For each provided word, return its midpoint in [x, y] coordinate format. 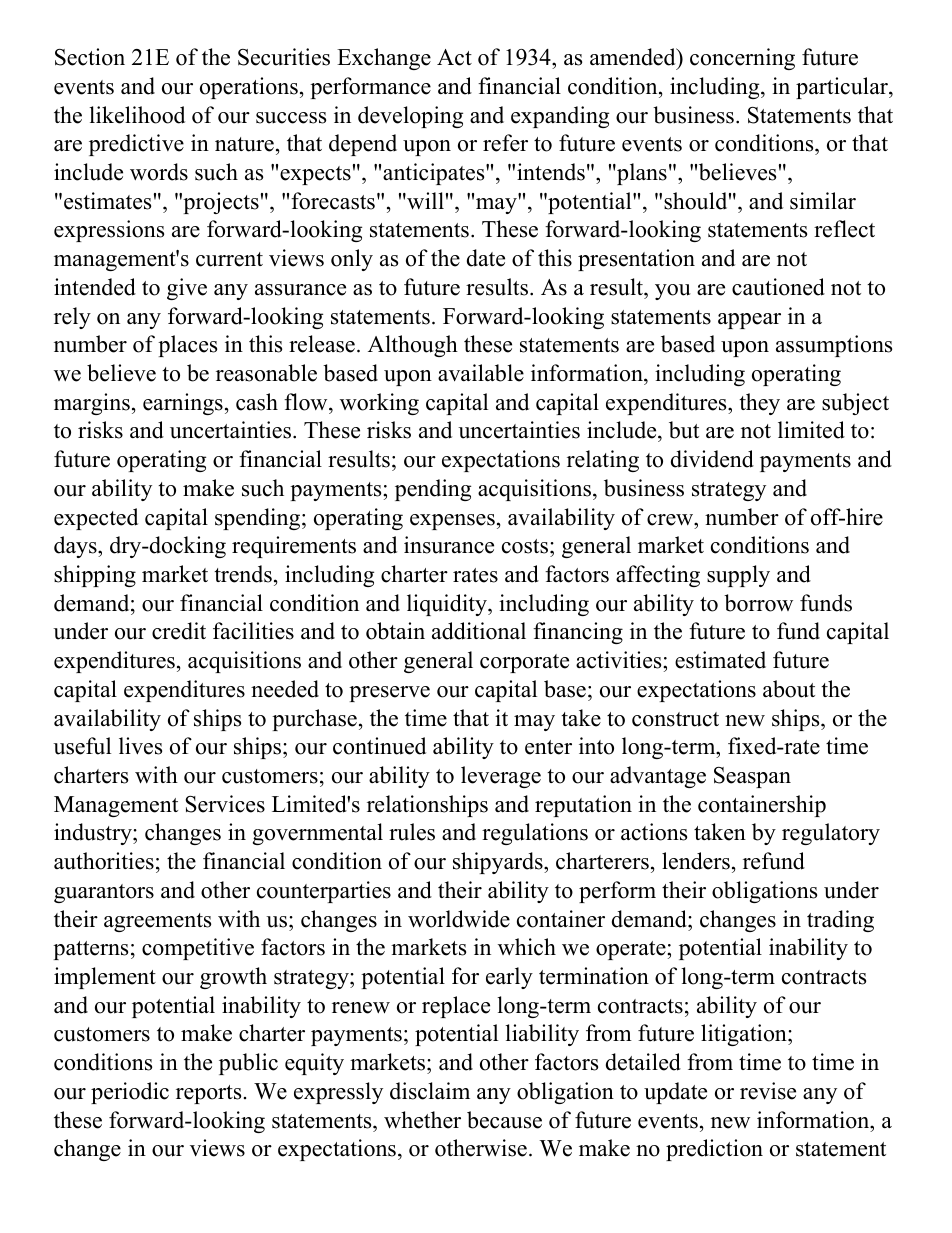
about [789, 689]
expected [96, 519]
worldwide [459, 919]
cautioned [778, 287]
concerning [742, 59]
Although [413, 346]
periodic [130, 1093]
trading [840, 921]
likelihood [137, 115]
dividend [712, 459]
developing [410, 117]
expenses [452, 522]
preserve [389, 694]
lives [140, 746]
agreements [157, 922]
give [187, 289]
